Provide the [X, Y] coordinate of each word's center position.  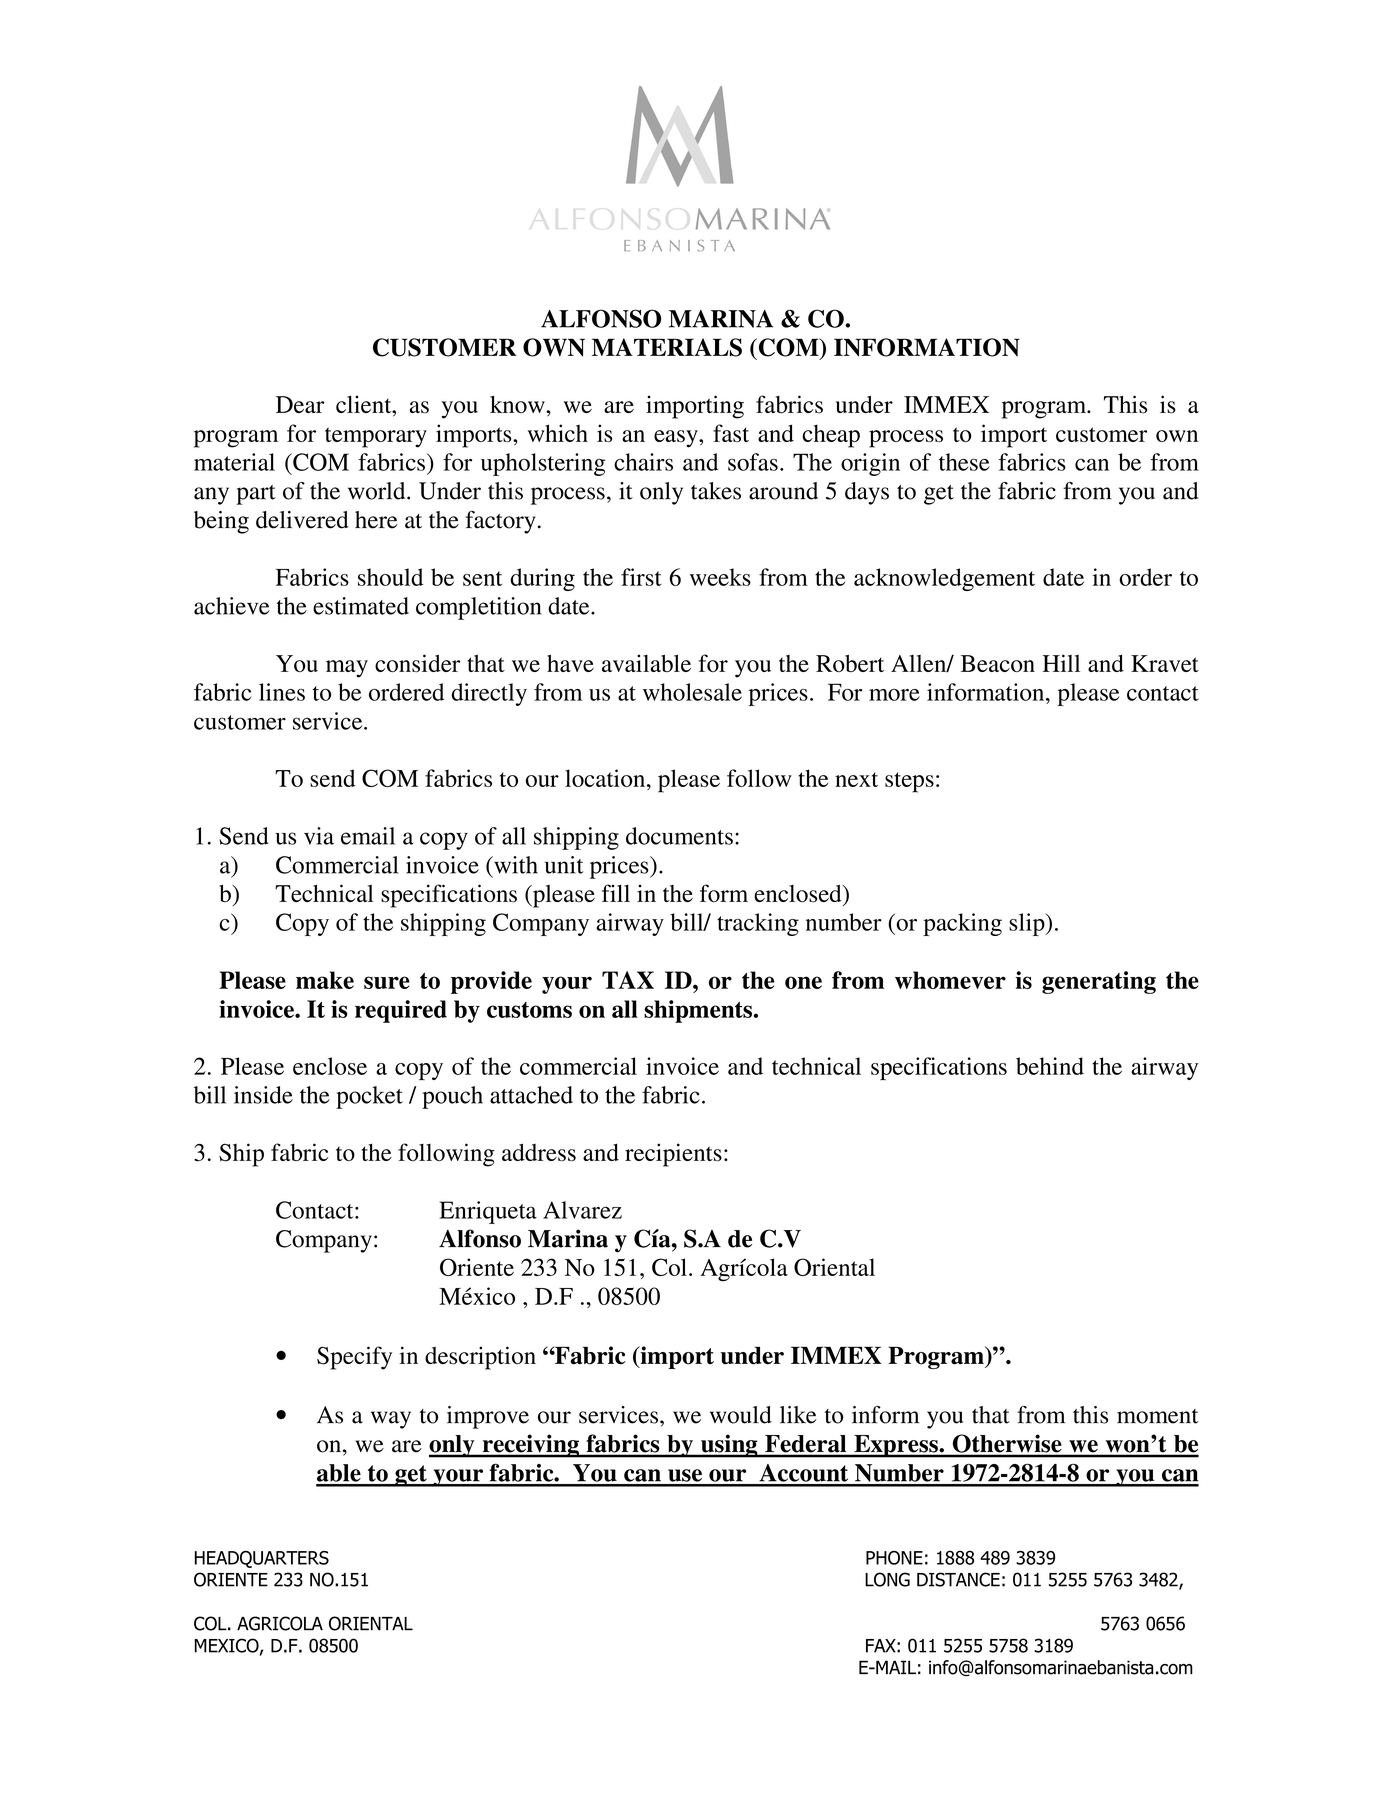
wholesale [692, 692]
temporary [376, 437]
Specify [354, 1358]
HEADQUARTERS [262, 1559]
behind [1050, 1066]
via [319, 836]
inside [263, 1095]
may [347, 669]
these [964, 462]
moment [1158, 1416]
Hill [1061, 663]
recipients [673, 1155]
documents [679, 836]
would [741, 1415]
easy [677, 439]
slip [1028, 924]
